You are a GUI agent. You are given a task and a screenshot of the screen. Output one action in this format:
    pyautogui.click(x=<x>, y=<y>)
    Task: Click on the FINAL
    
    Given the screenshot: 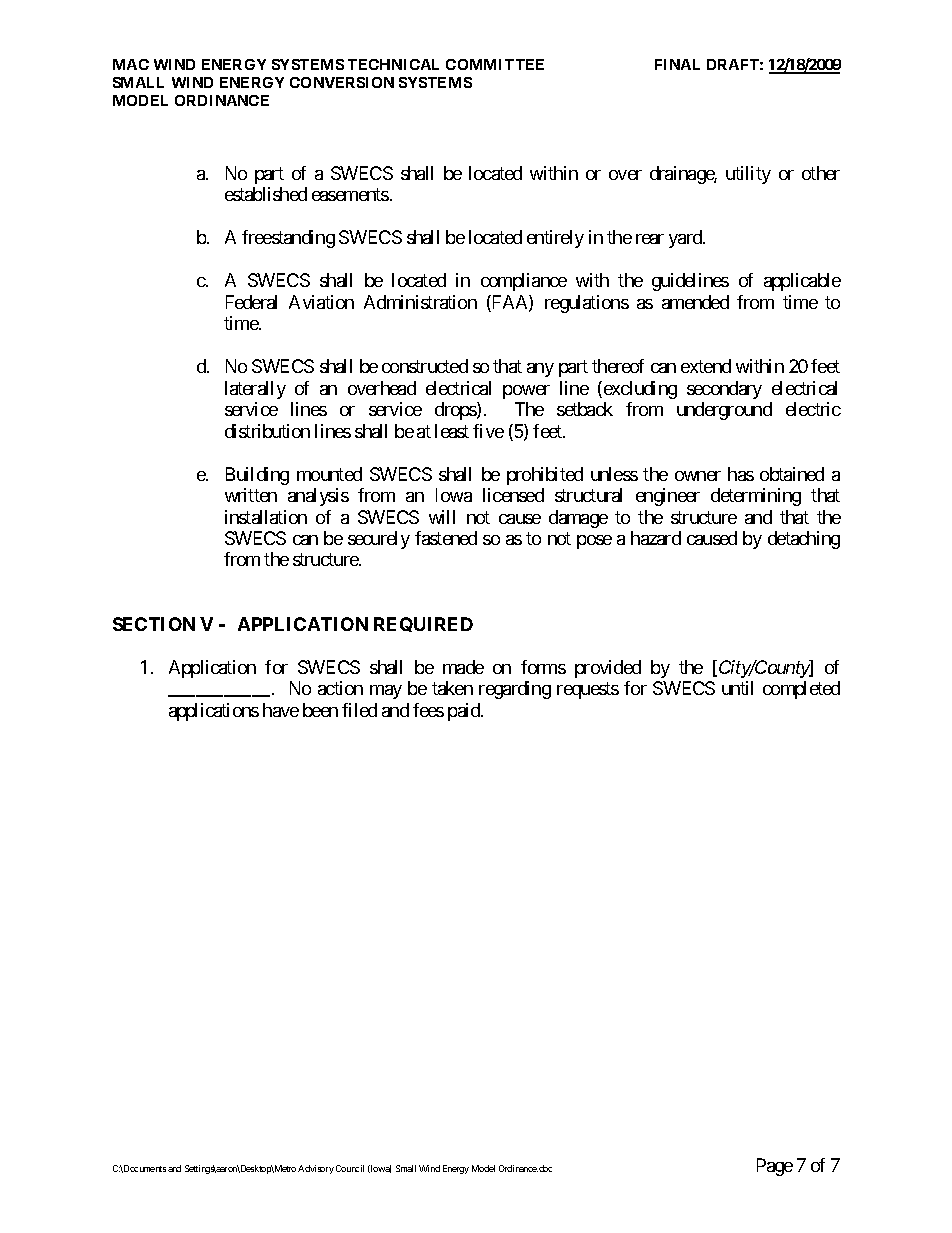 What is the action you would take?
    pyautogui.click(x=677, y=64)
